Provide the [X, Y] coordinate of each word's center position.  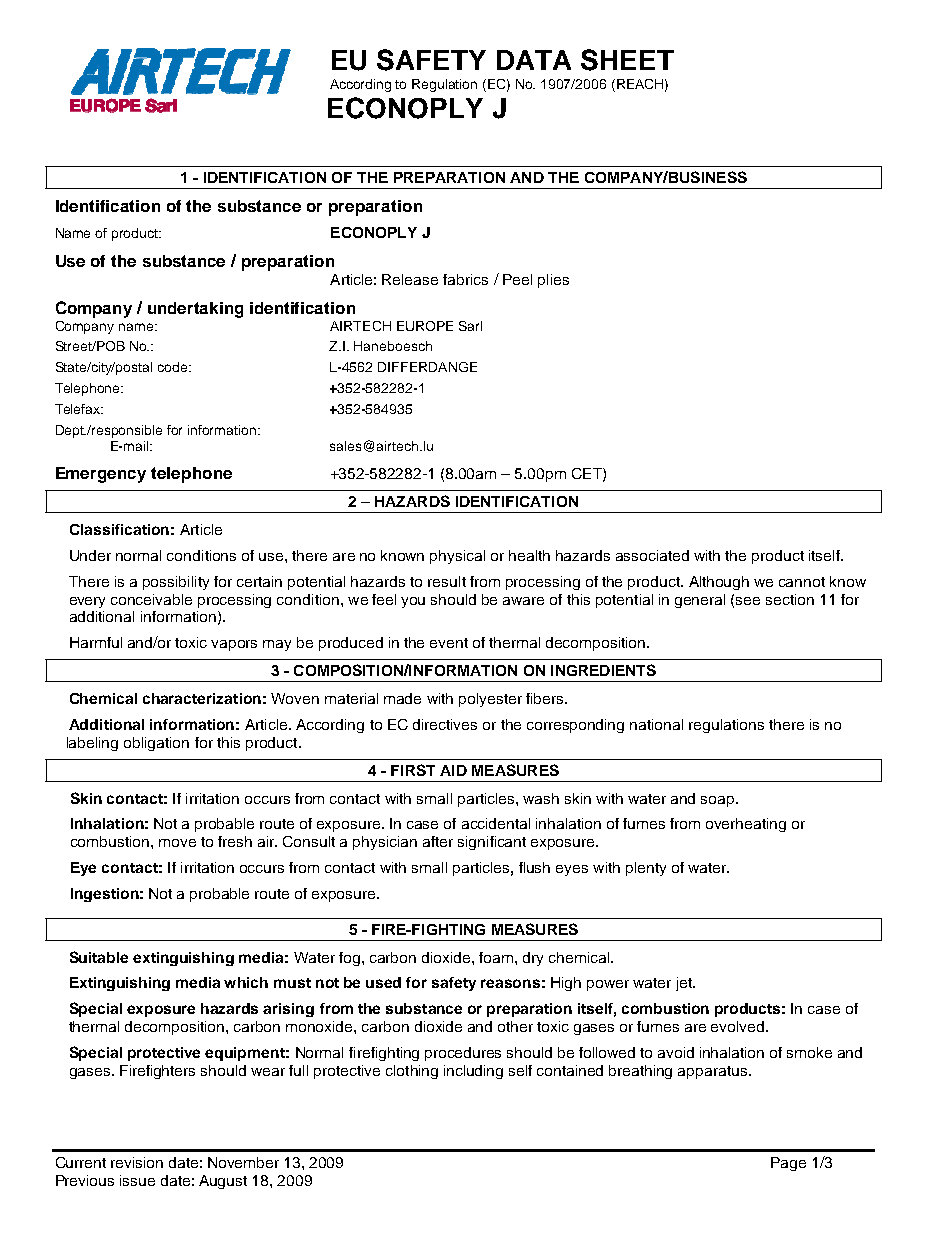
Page [788, 1164]
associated [652, 555]
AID [453, 770]
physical [457, 557]
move [177, 843]
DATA [534, 60]
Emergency [101, 475]
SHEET [627, 60]
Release [410, 279]
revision [137, 1162]
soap [719, 801]
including [473, 1072]
